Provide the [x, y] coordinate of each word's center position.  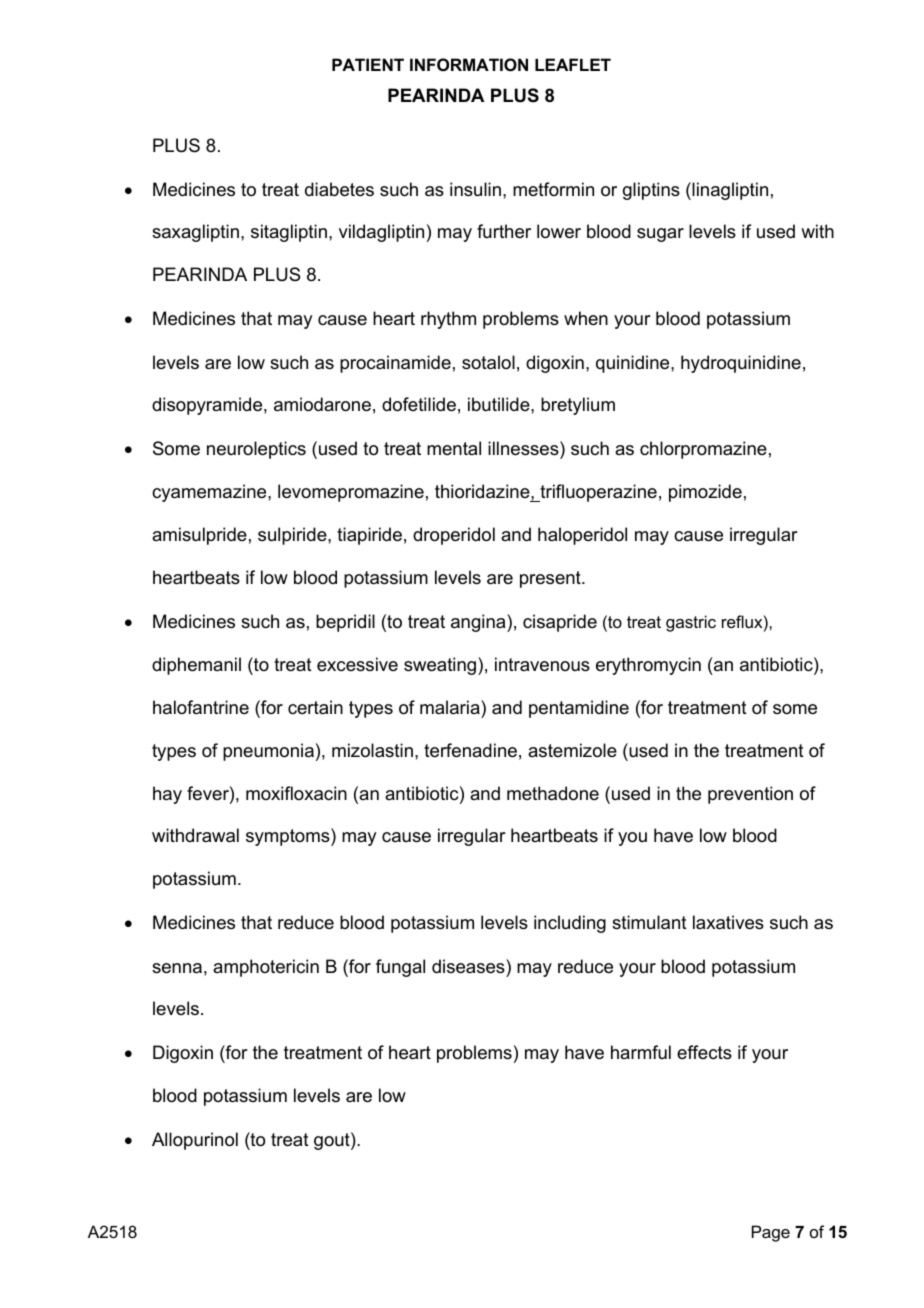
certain [315, 707]
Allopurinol [195, 1141]
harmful [641, 1052]
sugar [660, 235]
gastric [691, 623]
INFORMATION [469, 64]
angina [479, 623]
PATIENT [368, 64]
